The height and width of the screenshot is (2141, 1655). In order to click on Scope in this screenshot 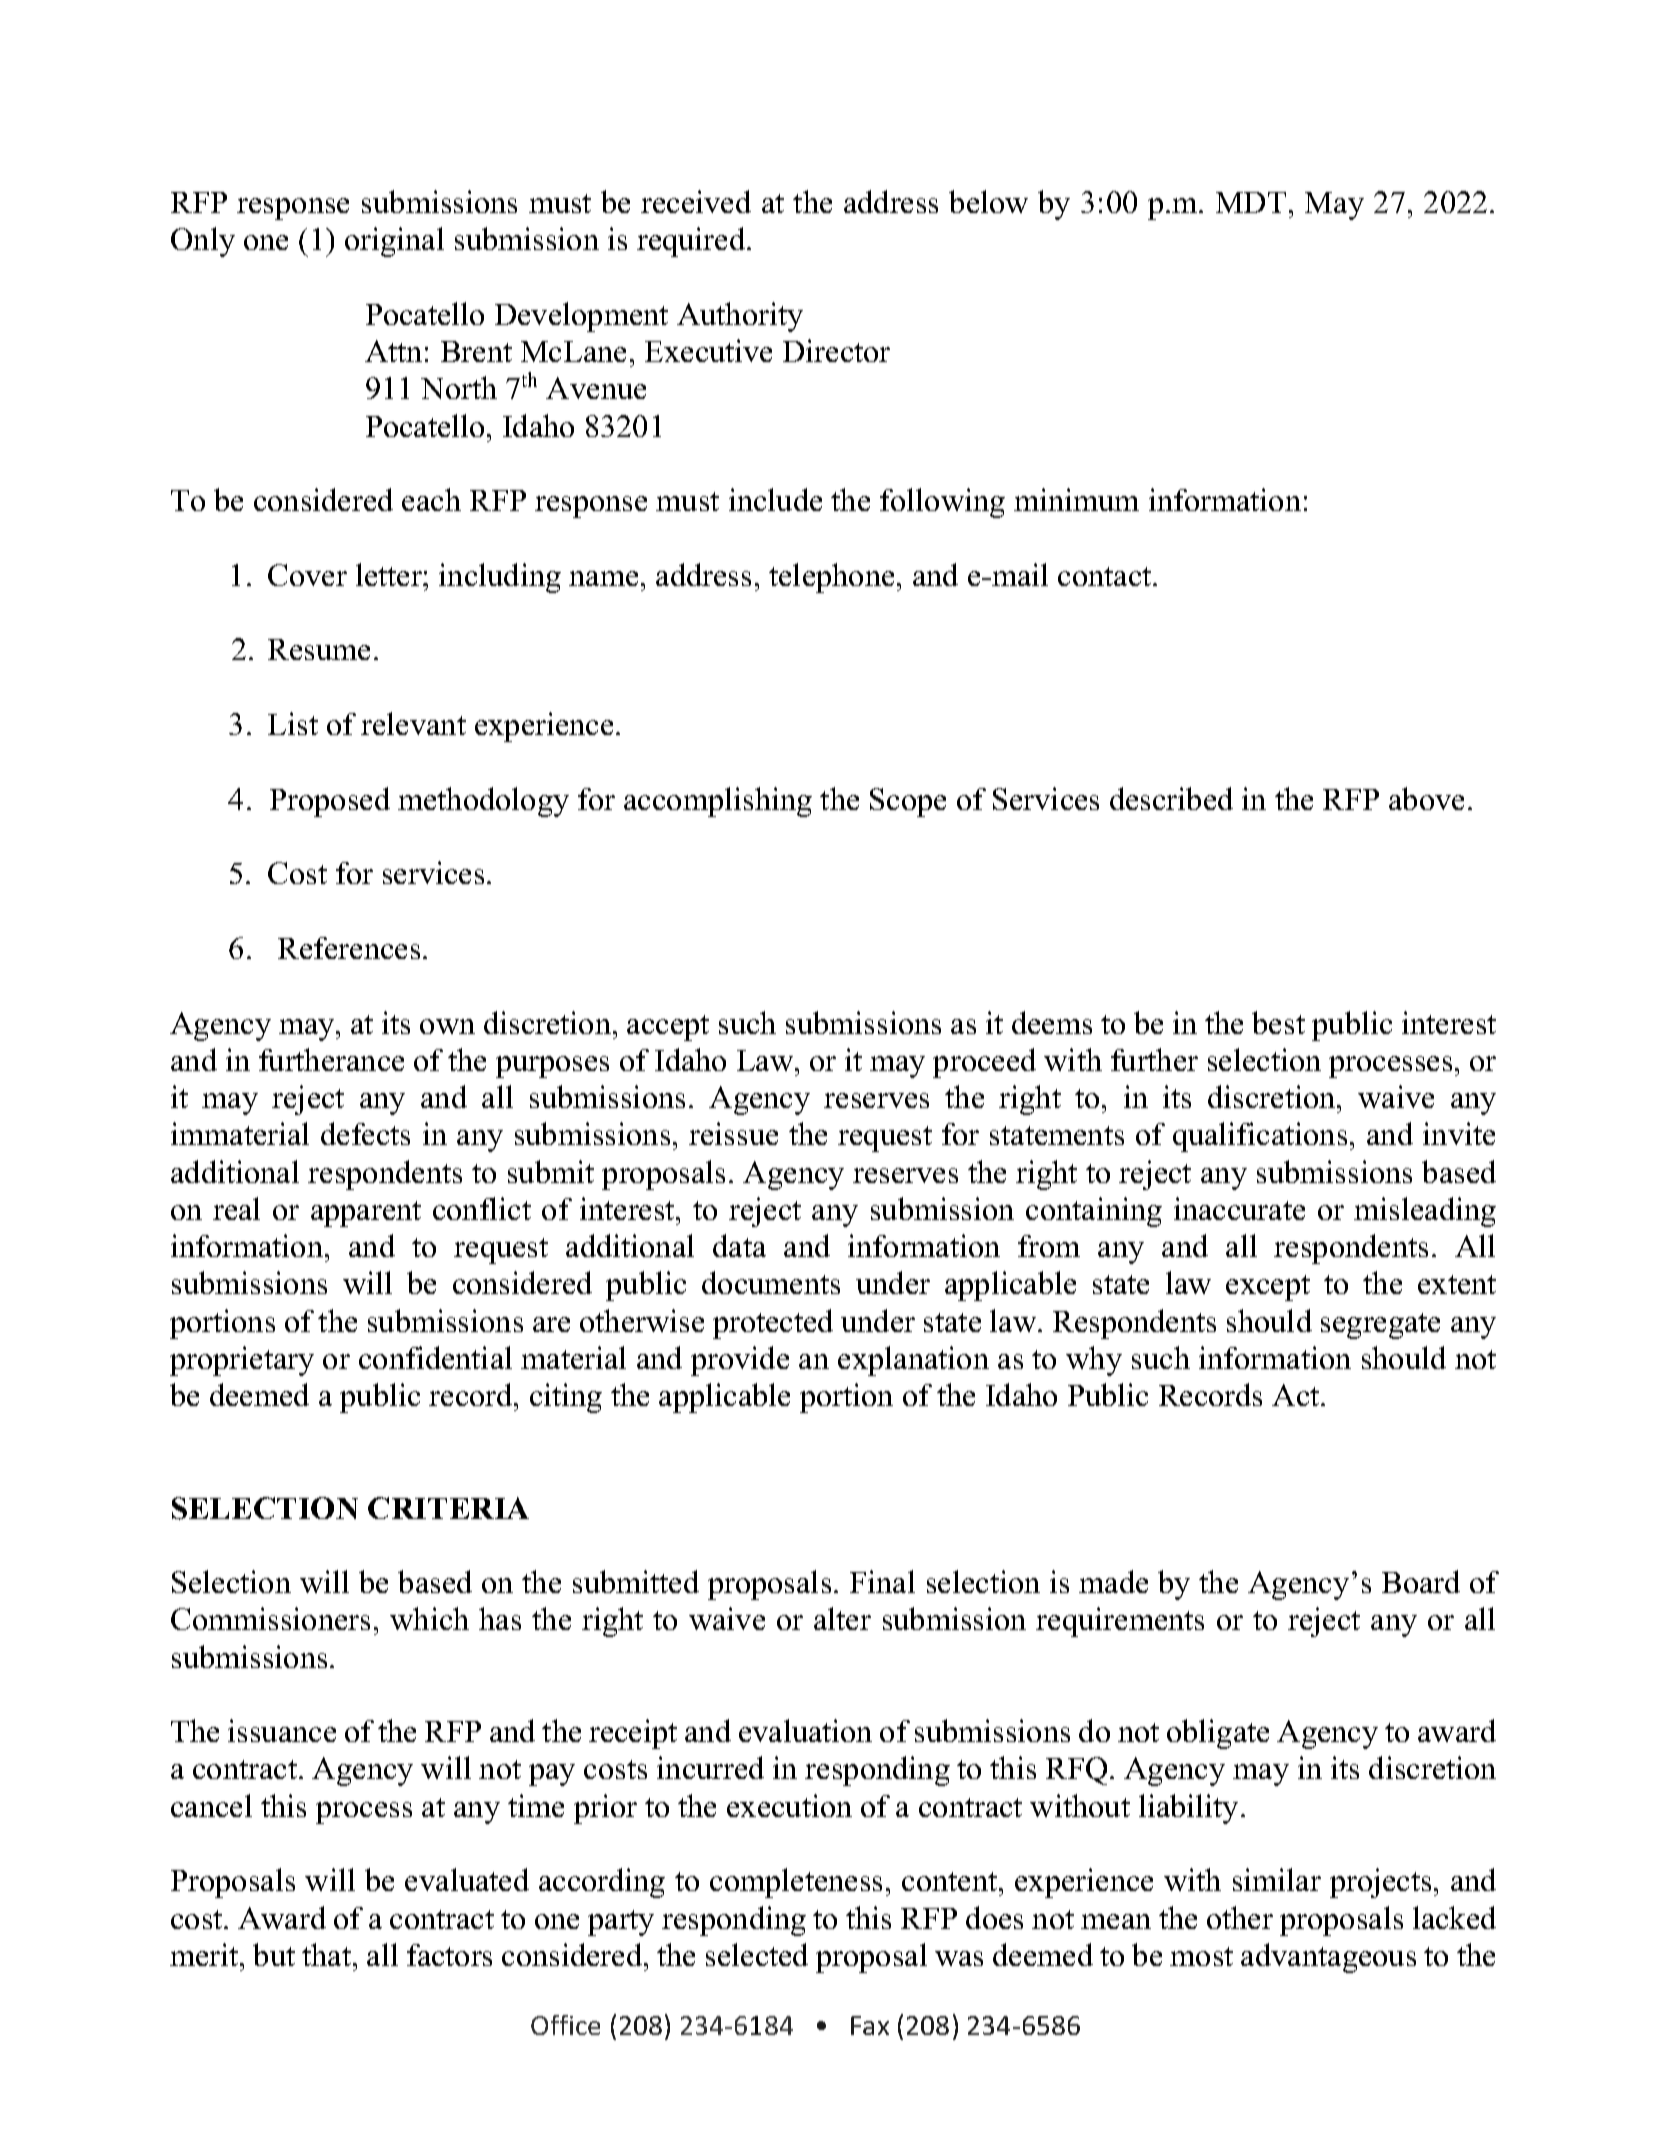, I will do `click(908, 802)`.
